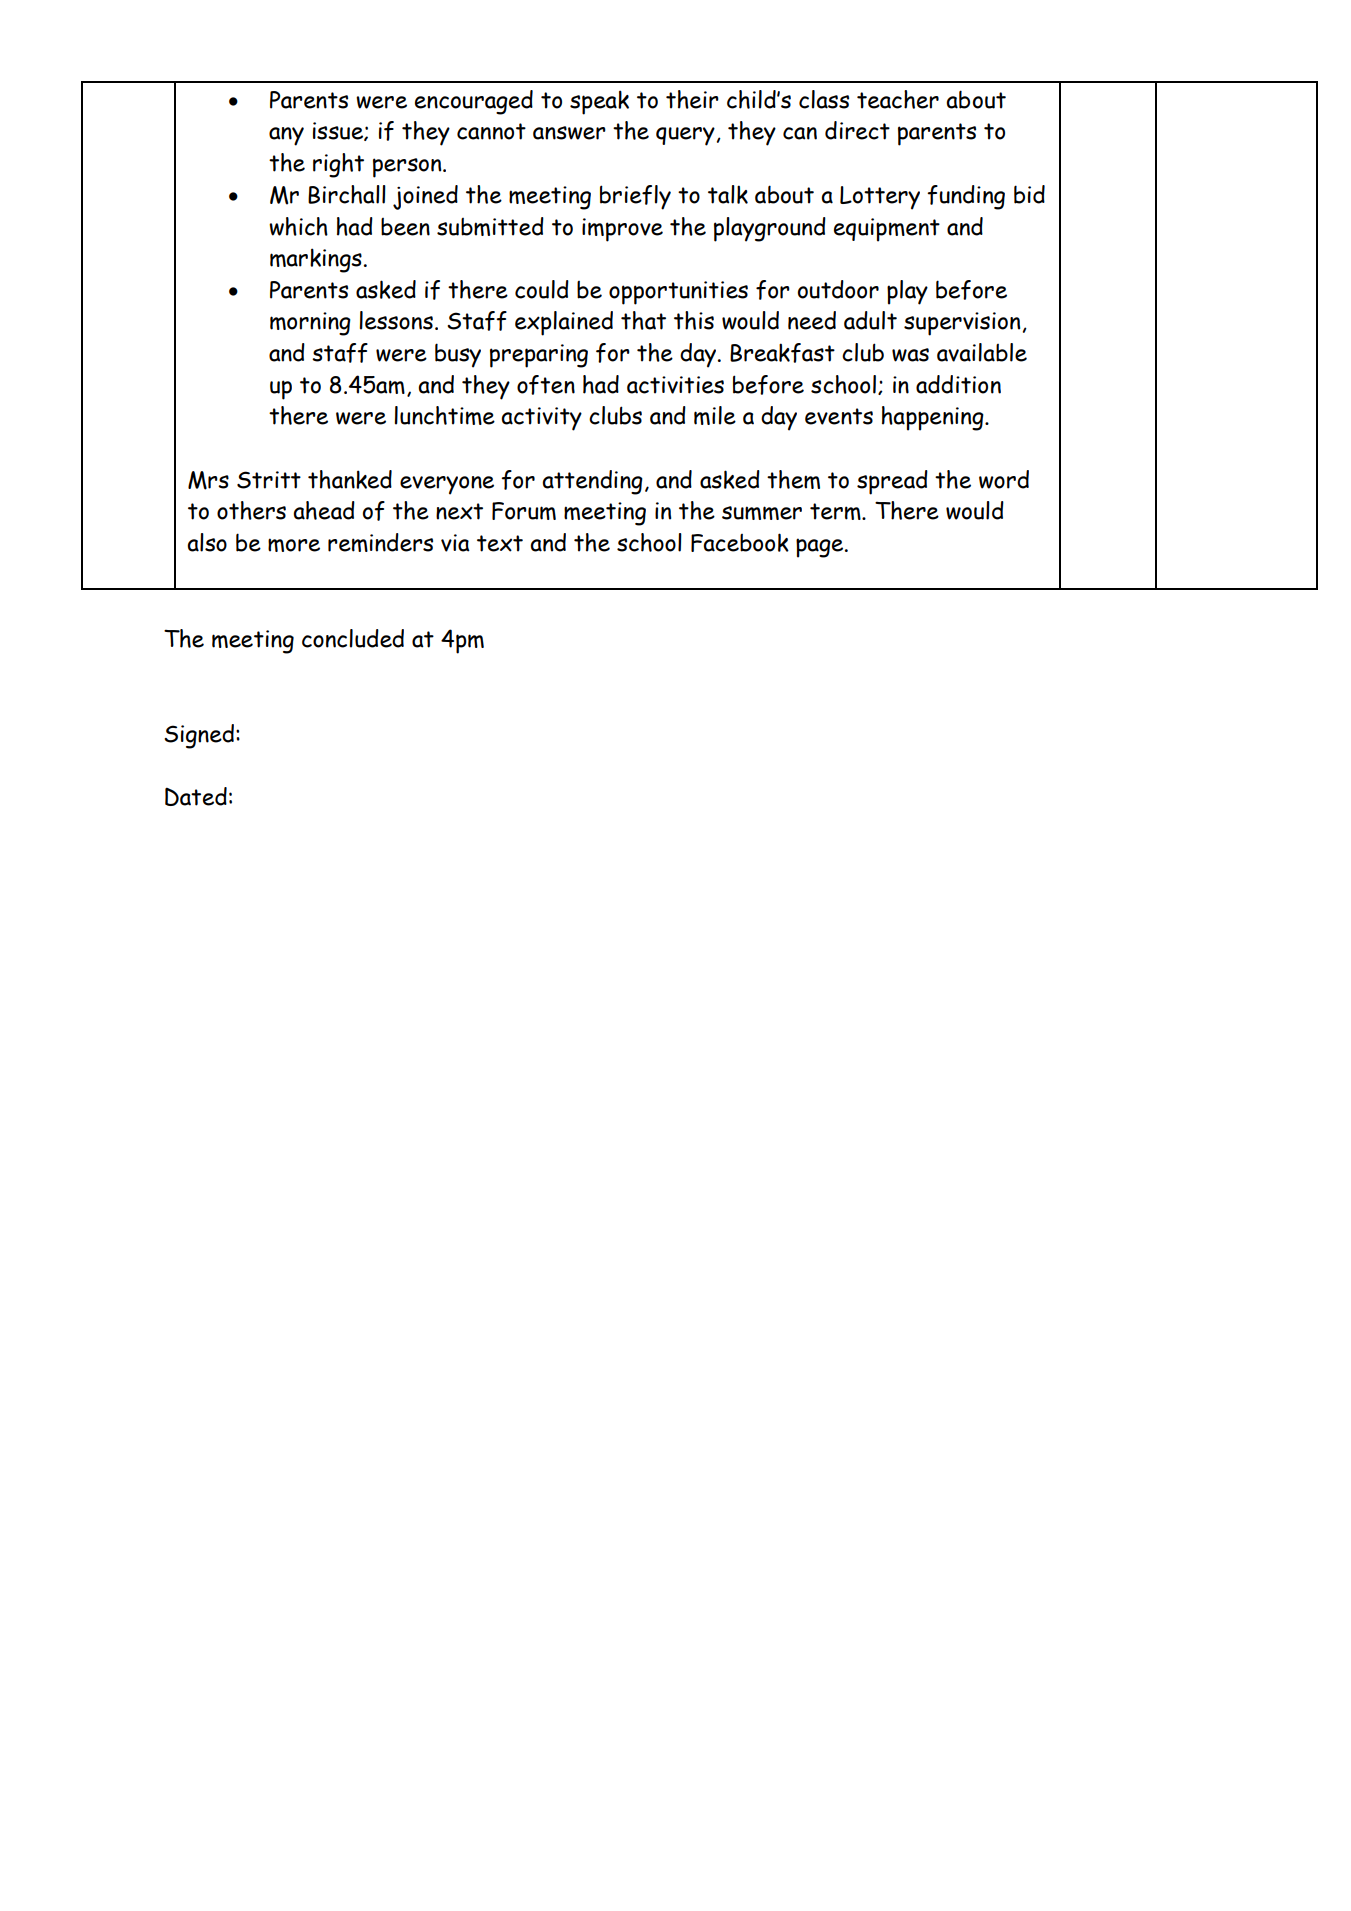 This screenshot has height=1911, width=1351. What do you see at coordinates (353, 638) in the screenshot?
I see `concluded` at bounding box center [353, 638].
